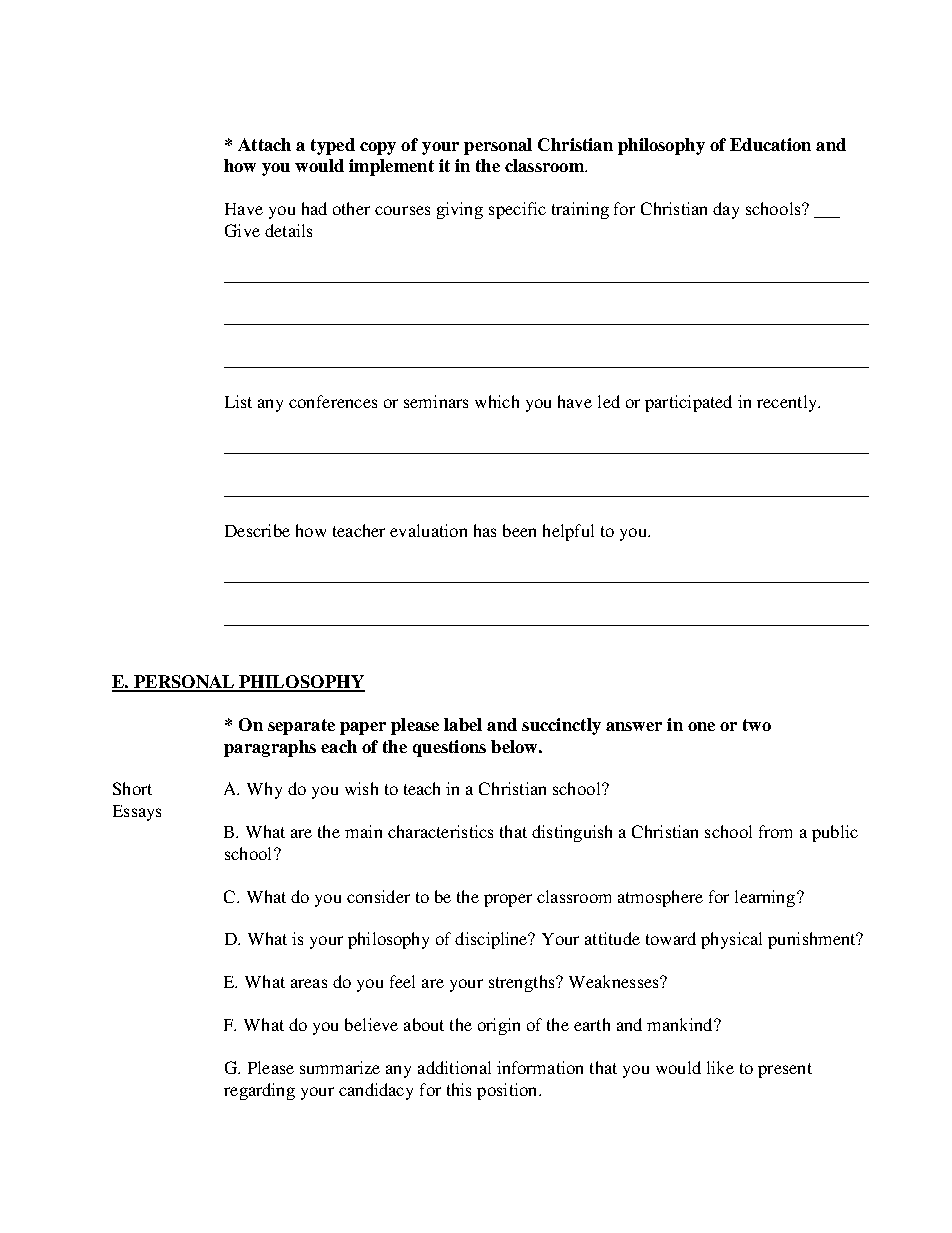 This screenshot has width=952, height=1233. I want to click on like, so click(720, 1067).
